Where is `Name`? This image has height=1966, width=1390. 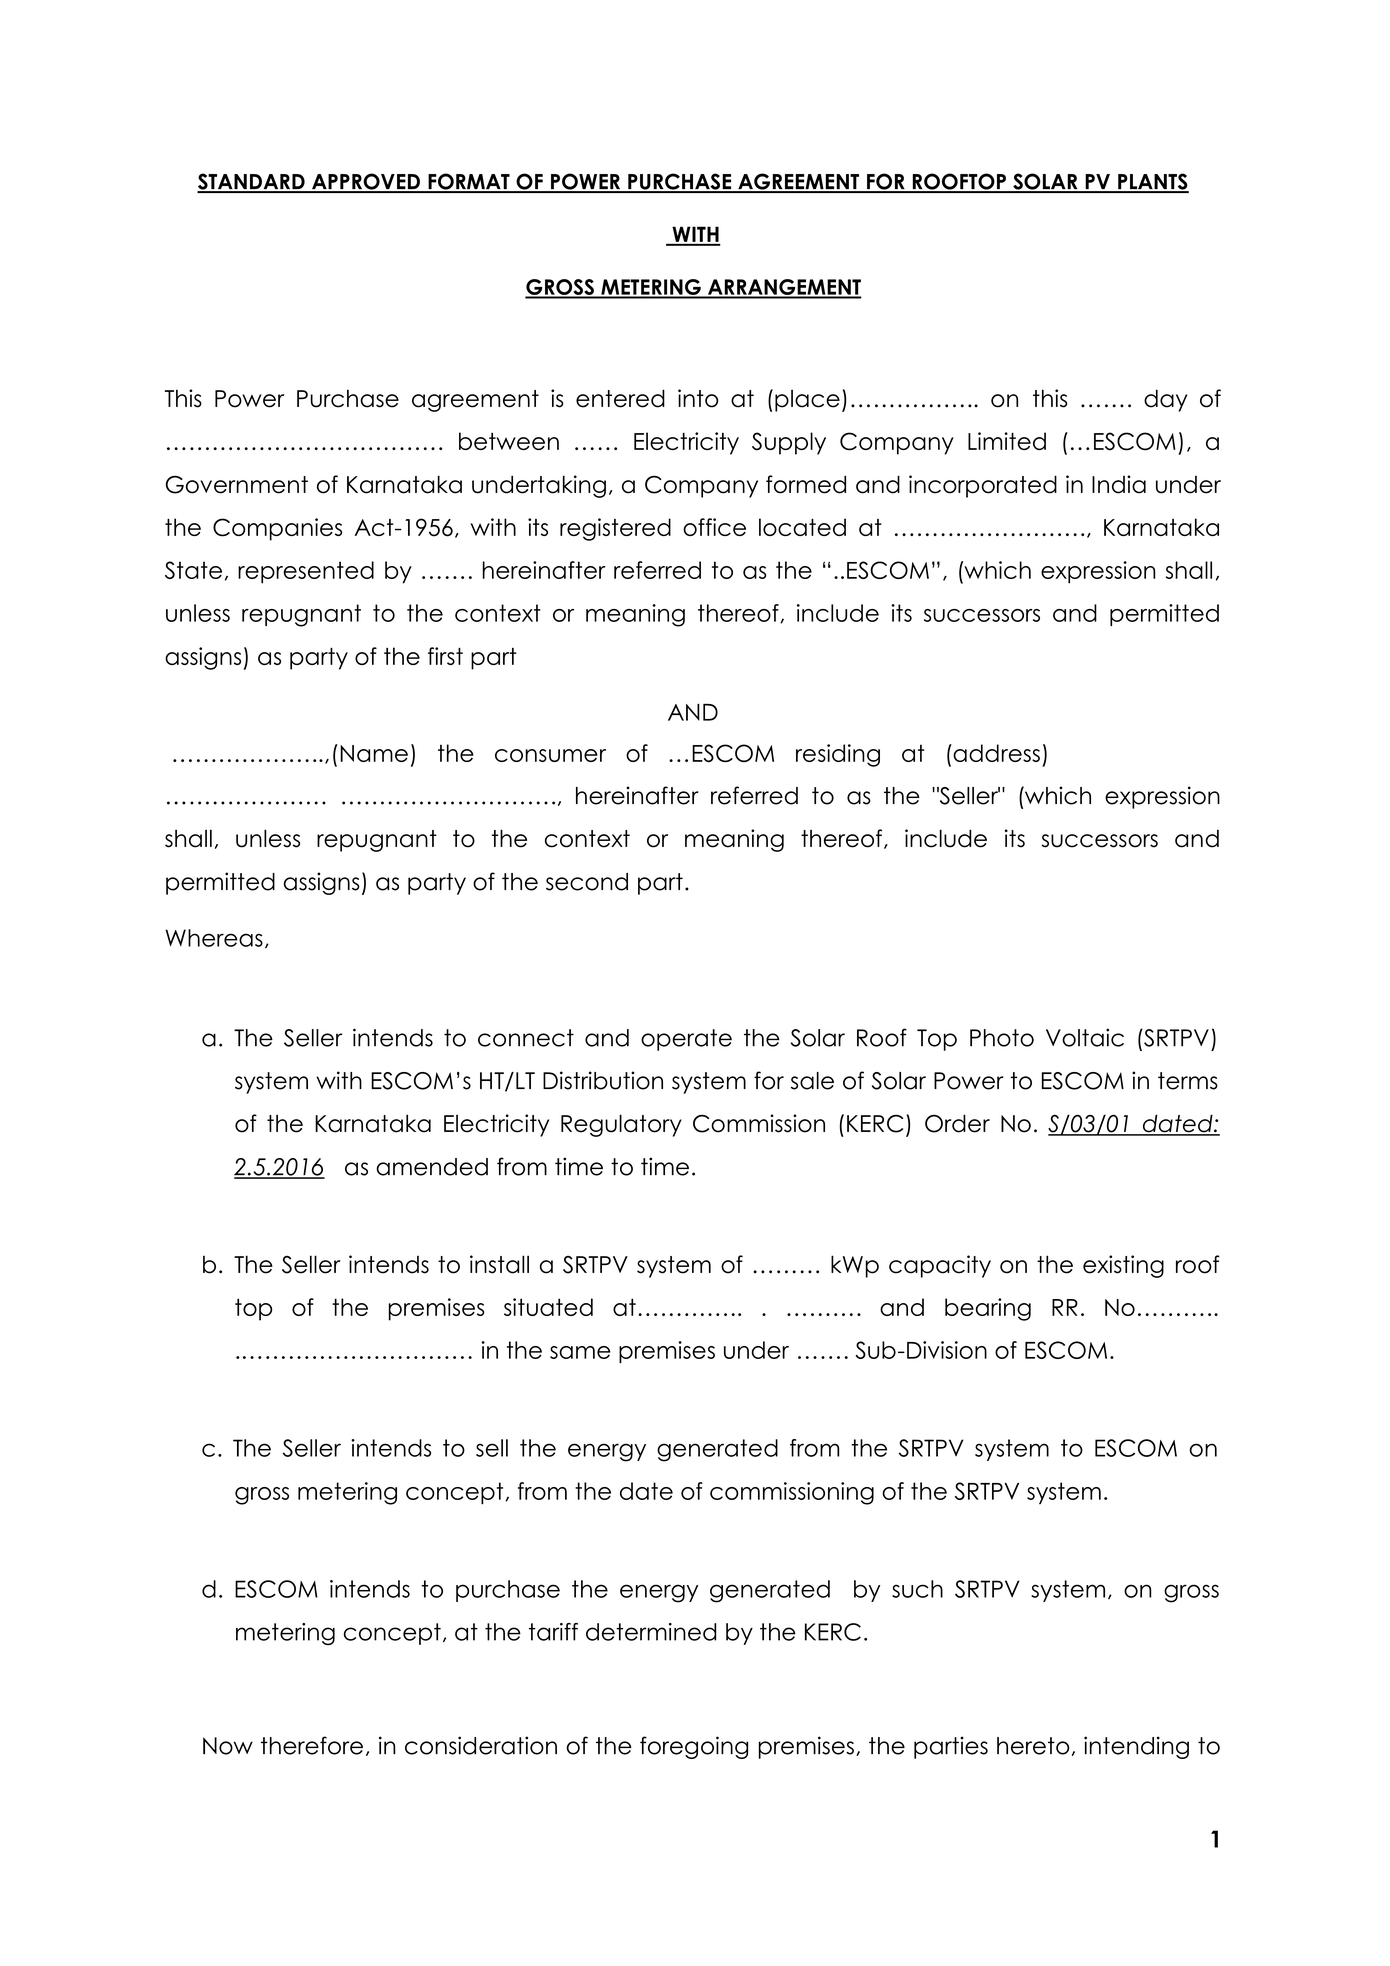
Name is located at coordinates (374, 753).
